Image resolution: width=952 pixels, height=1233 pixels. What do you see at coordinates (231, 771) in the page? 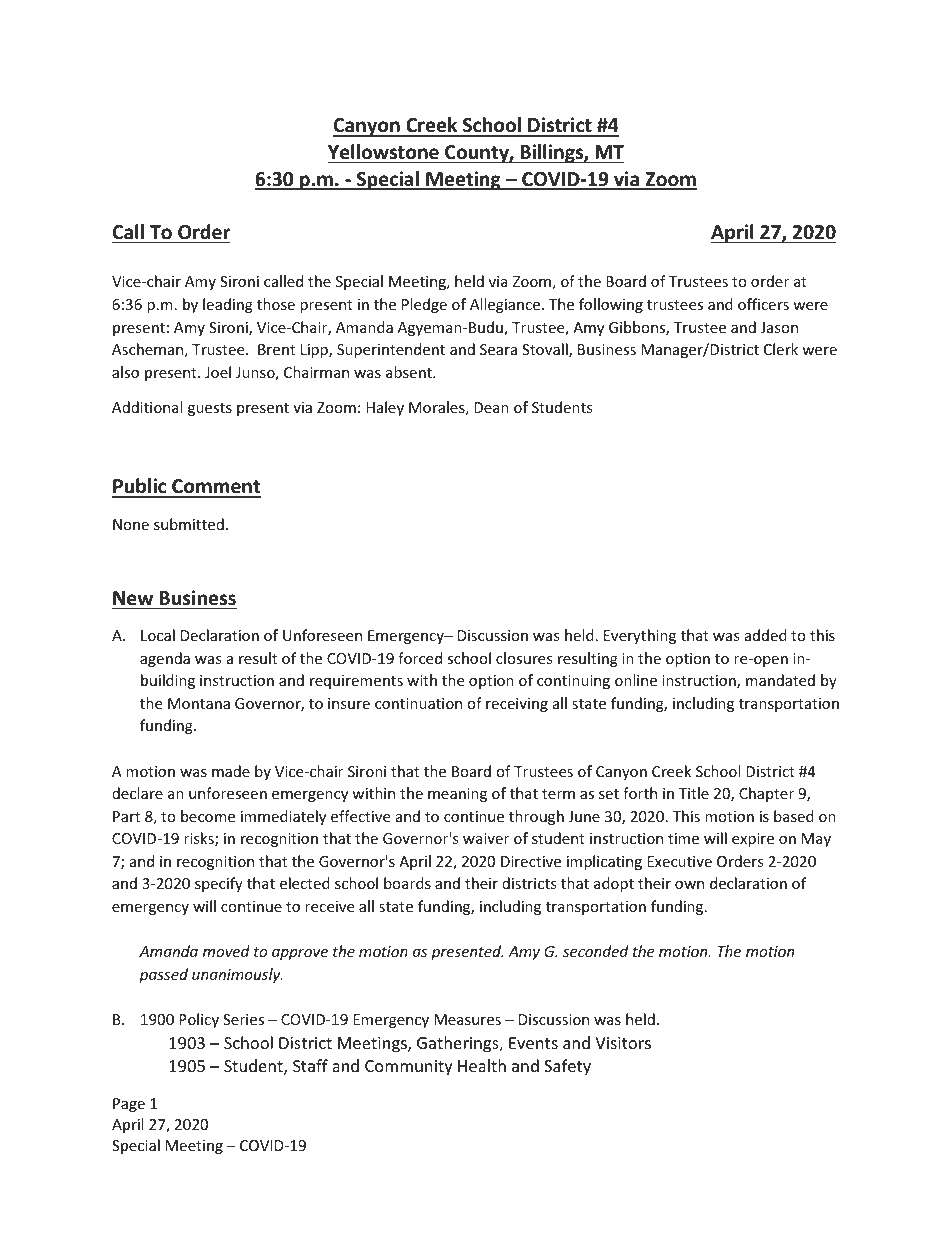
I see `made` at bounding box center [231, 771].
